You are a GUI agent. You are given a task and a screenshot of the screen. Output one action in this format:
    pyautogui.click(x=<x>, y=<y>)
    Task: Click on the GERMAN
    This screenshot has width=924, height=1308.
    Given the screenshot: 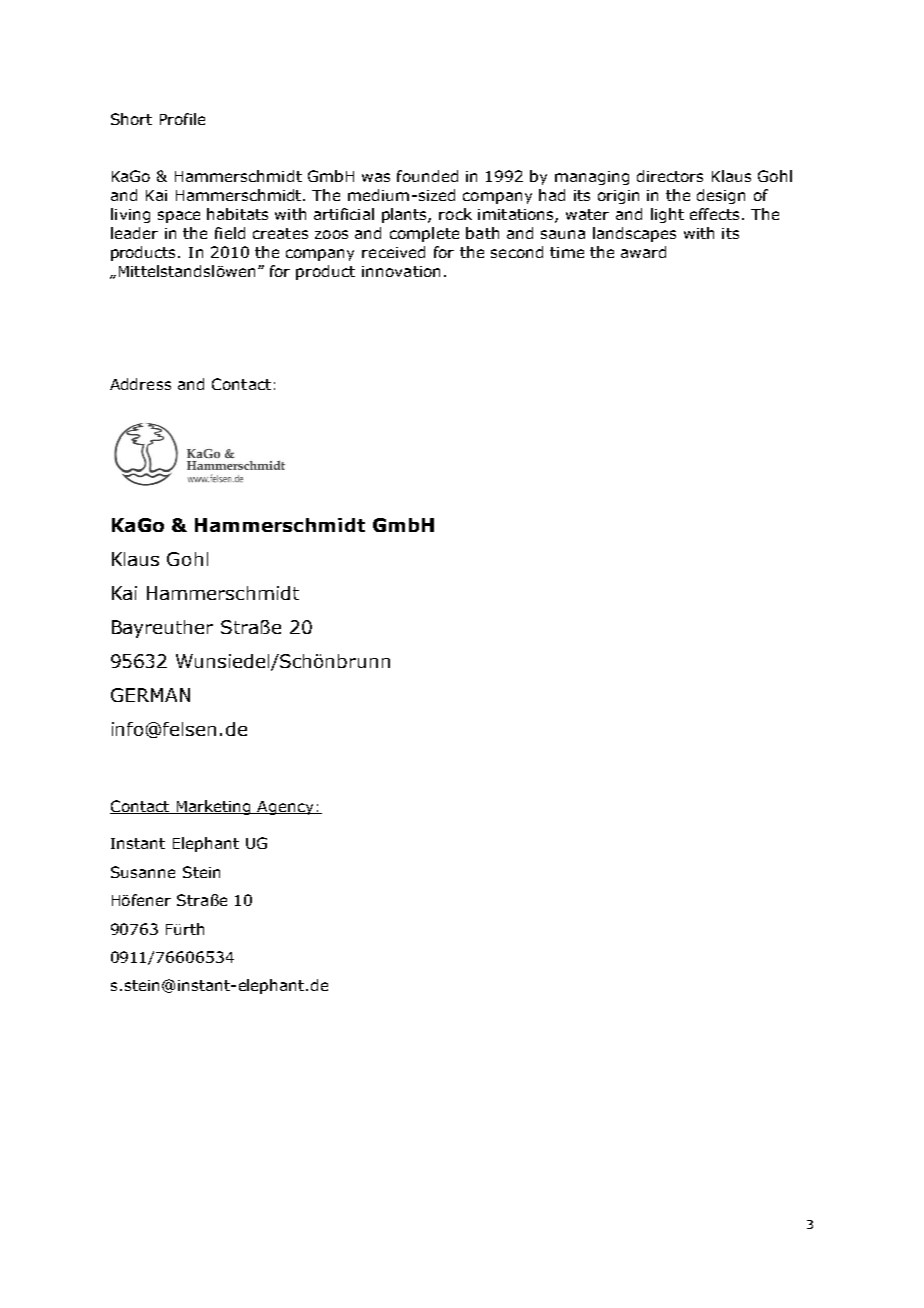 What is the action you would take?
    pyautogui.click(x=150, y=695)
